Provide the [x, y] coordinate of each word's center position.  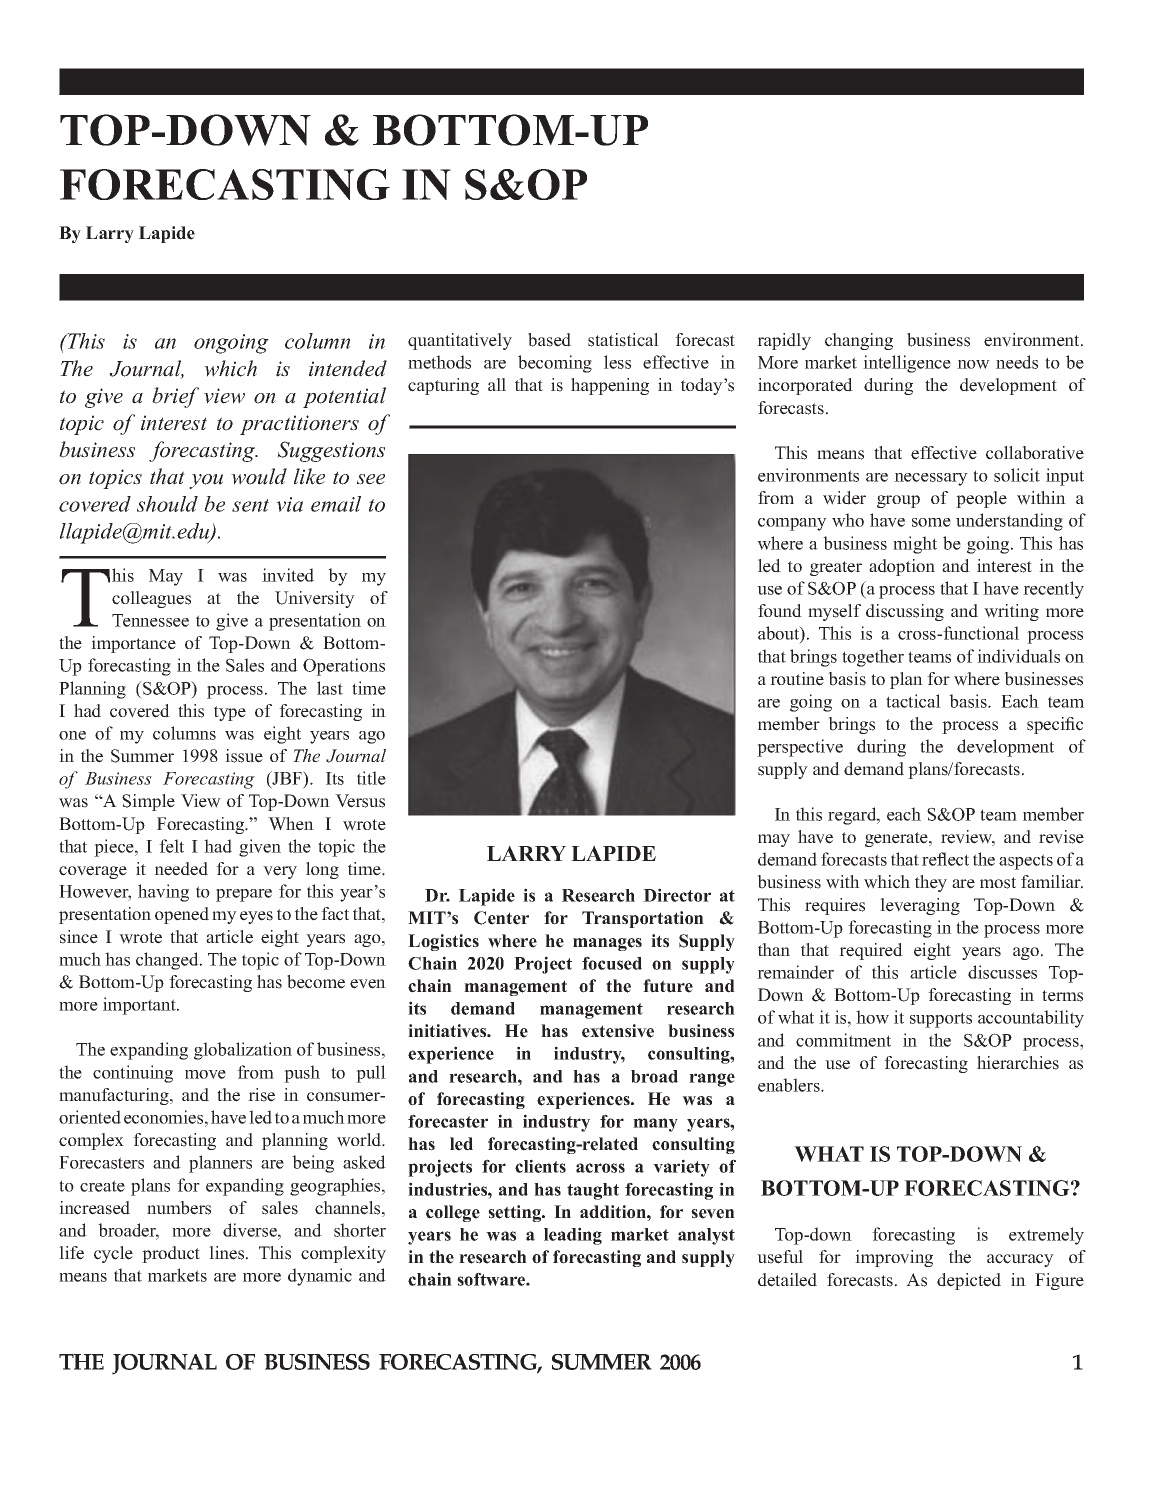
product [171, 1254]
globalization [243, 1051]
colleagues [151, 599]
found [780, 611]
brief [175, 397]
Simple [148, 802]
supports [941, 1020]
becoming [555, 364]
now [973, 364]
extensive [618, 1031]
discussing [905, 612]
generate [897, 839]
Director [677, 895]
